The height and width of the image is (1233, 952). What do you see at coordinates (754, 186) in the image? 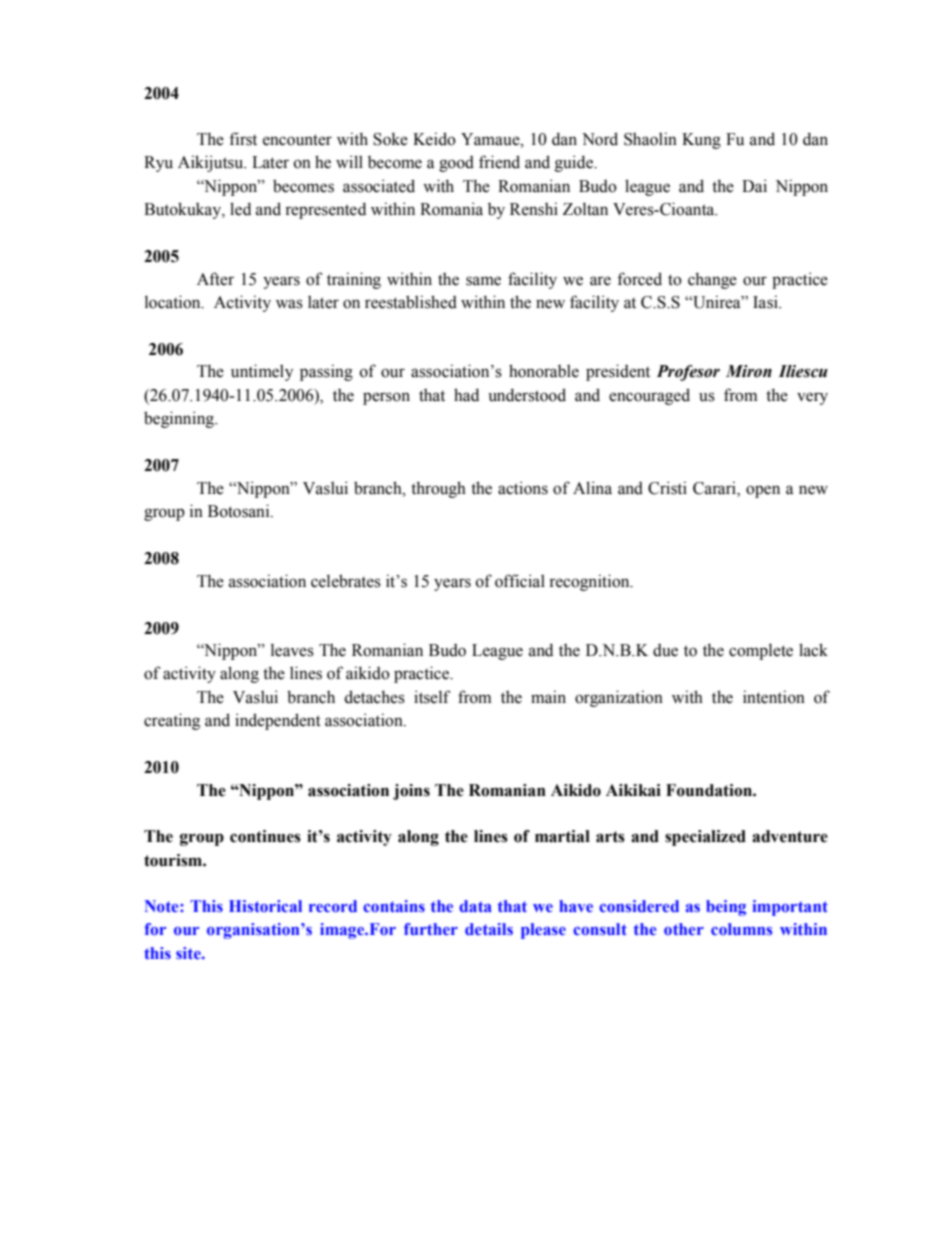
I see `Dai` at bounding box center [754, 186].
